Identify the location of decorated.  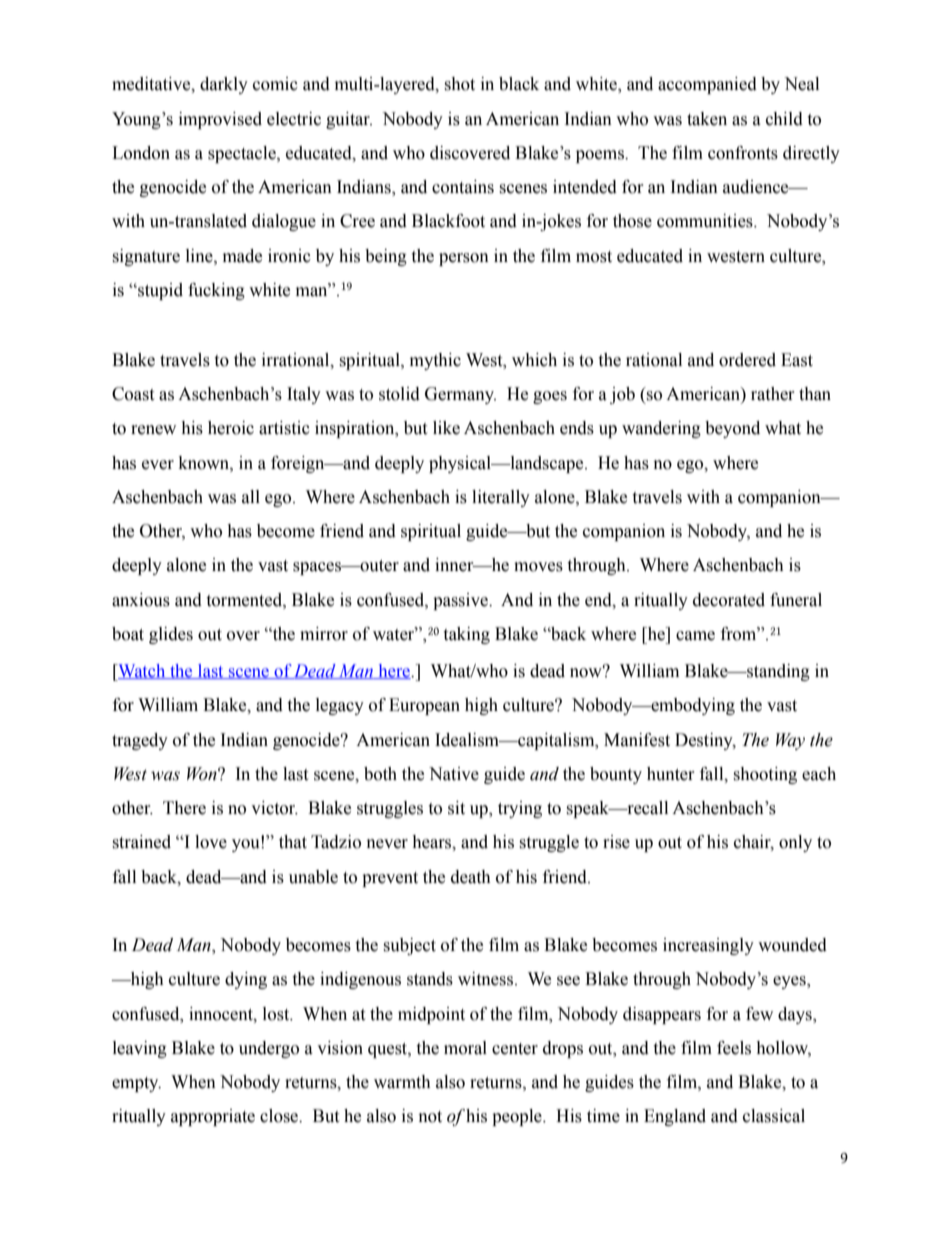
(729, 600).
